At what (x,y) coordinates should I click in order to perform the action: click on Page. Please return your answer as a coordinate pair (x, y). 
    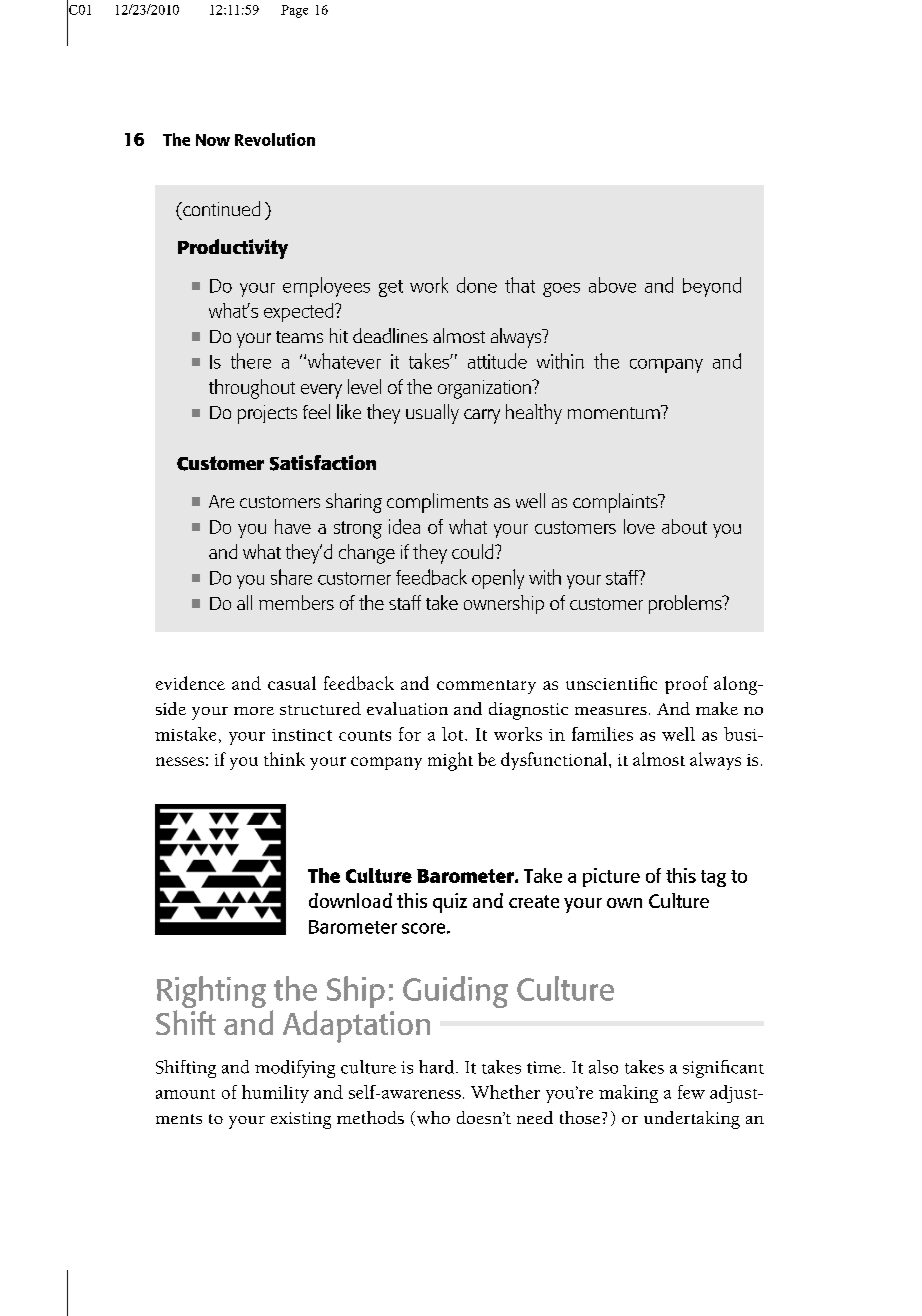
    Looking at the image, I should click on (294, 11).
